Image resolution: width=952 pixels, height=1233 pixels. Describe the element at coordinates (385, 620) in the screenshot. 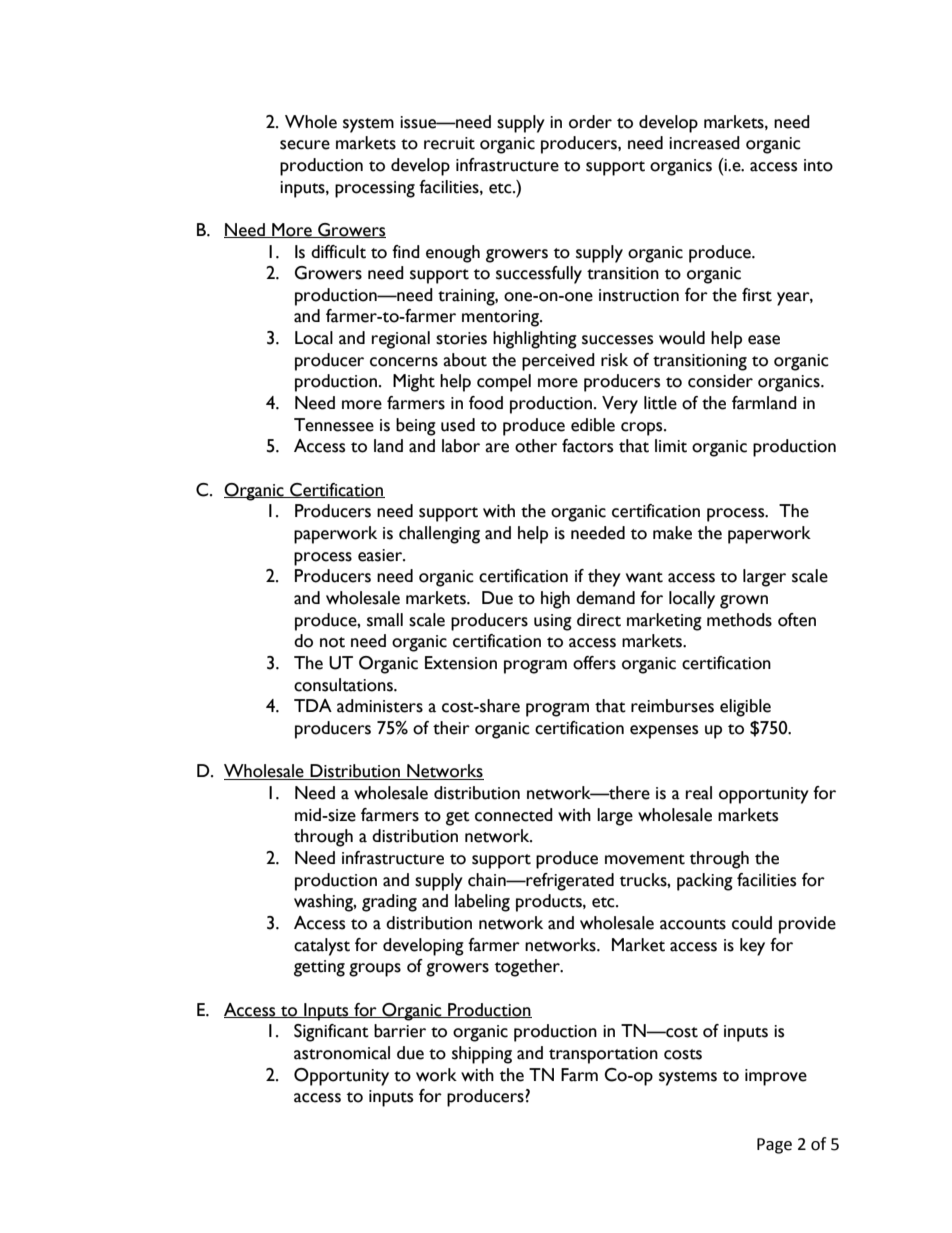

I see `small` at that location.
